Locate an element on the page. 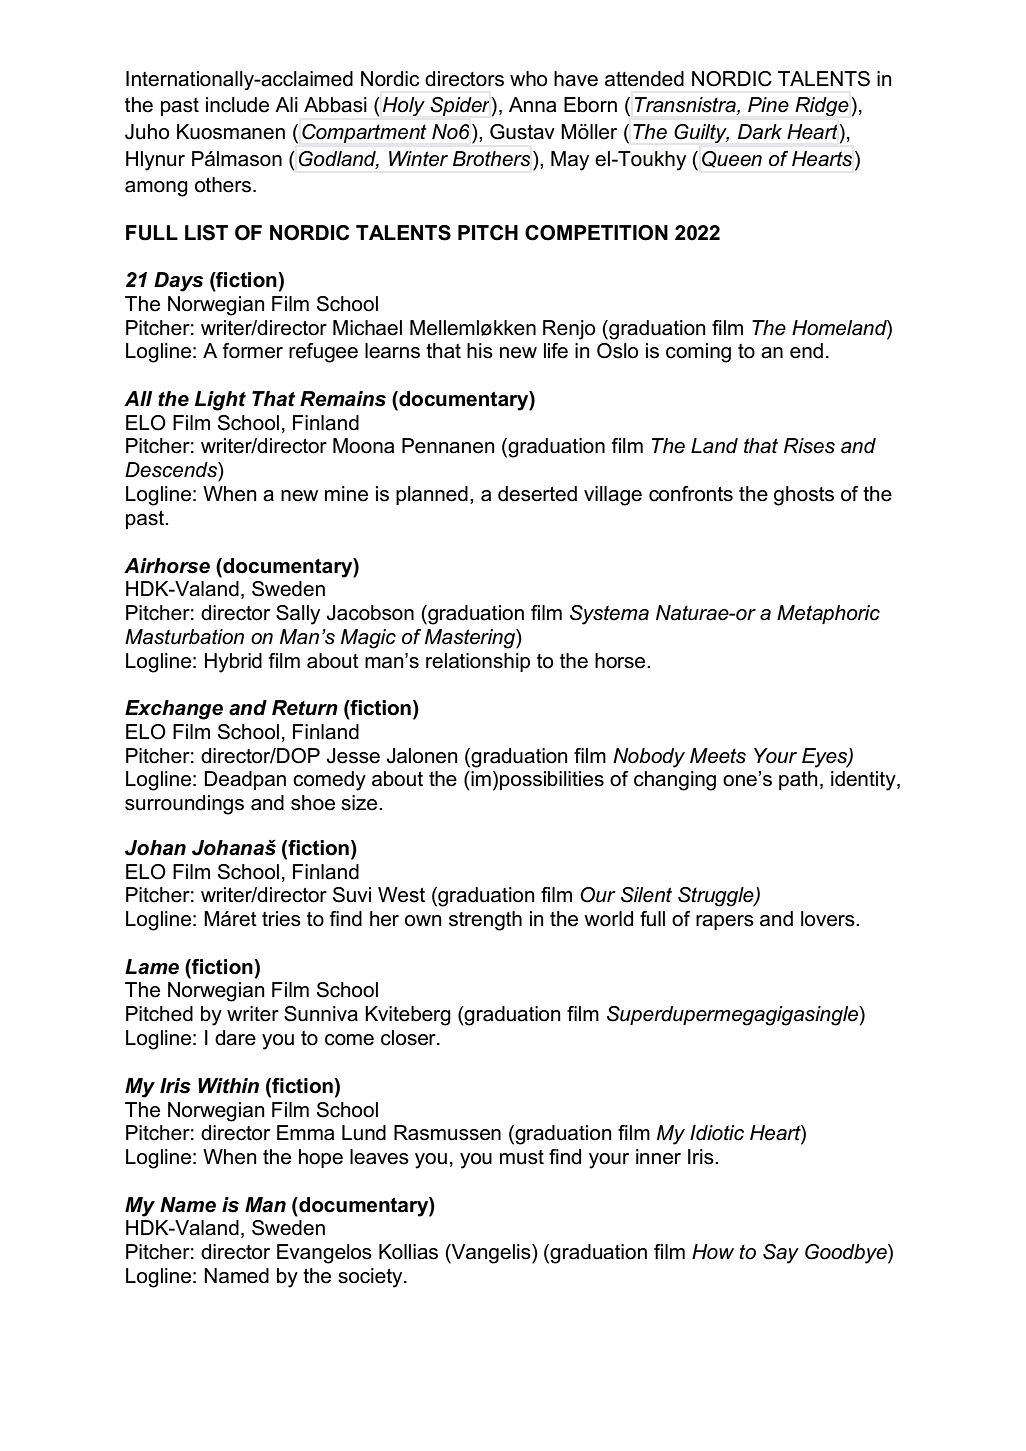 This document has width=1026, height=1451. tries is located at coordinates (281, 919).
